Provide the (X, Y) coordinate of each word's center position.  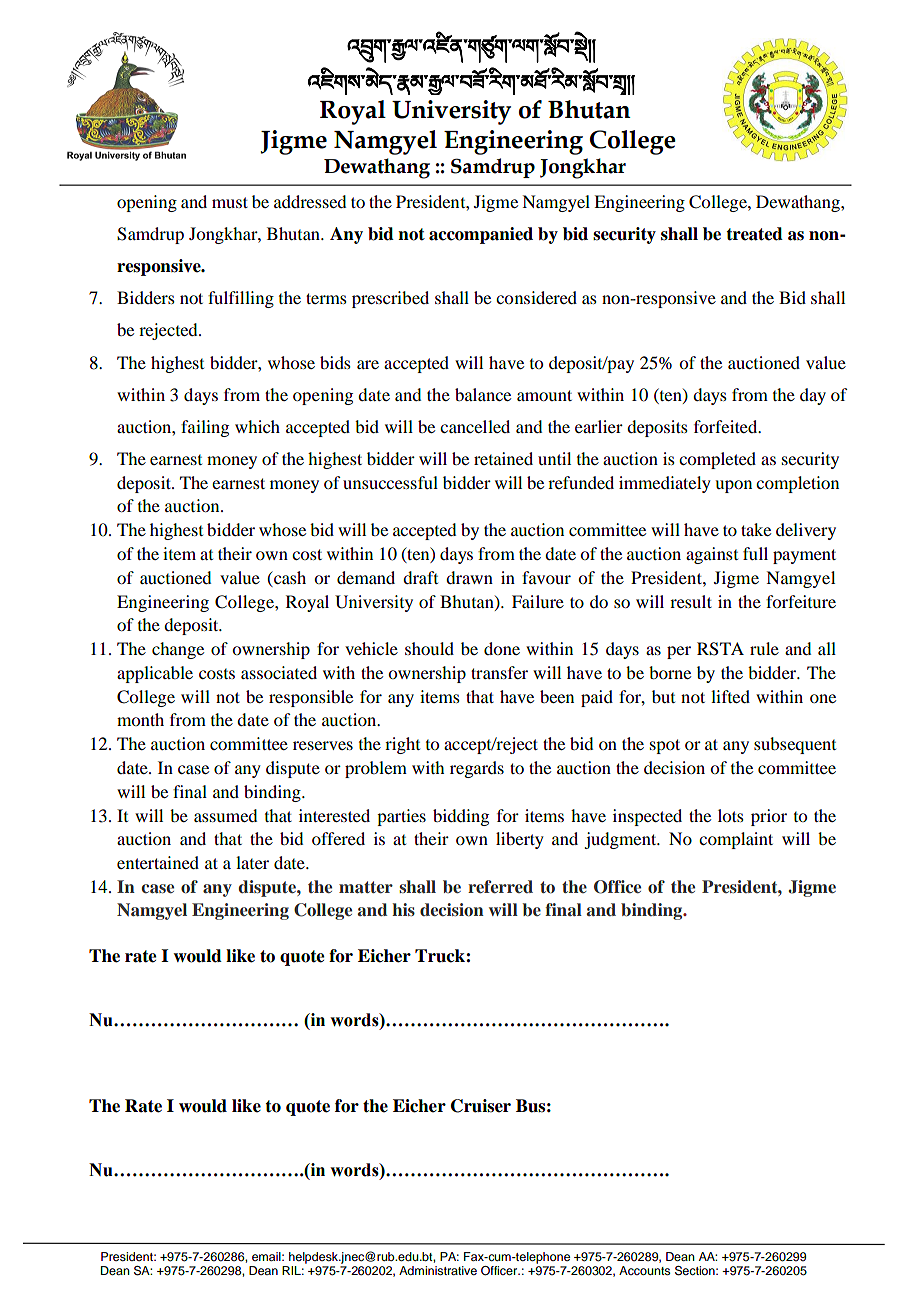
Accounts (644, 1270)
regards (477, 769)
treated (754, 234)
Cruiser (481, 1106)
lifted (730, 696)
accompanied (481, 235)
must (230, 202)
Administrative (438, 1270)
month (140, 719)
